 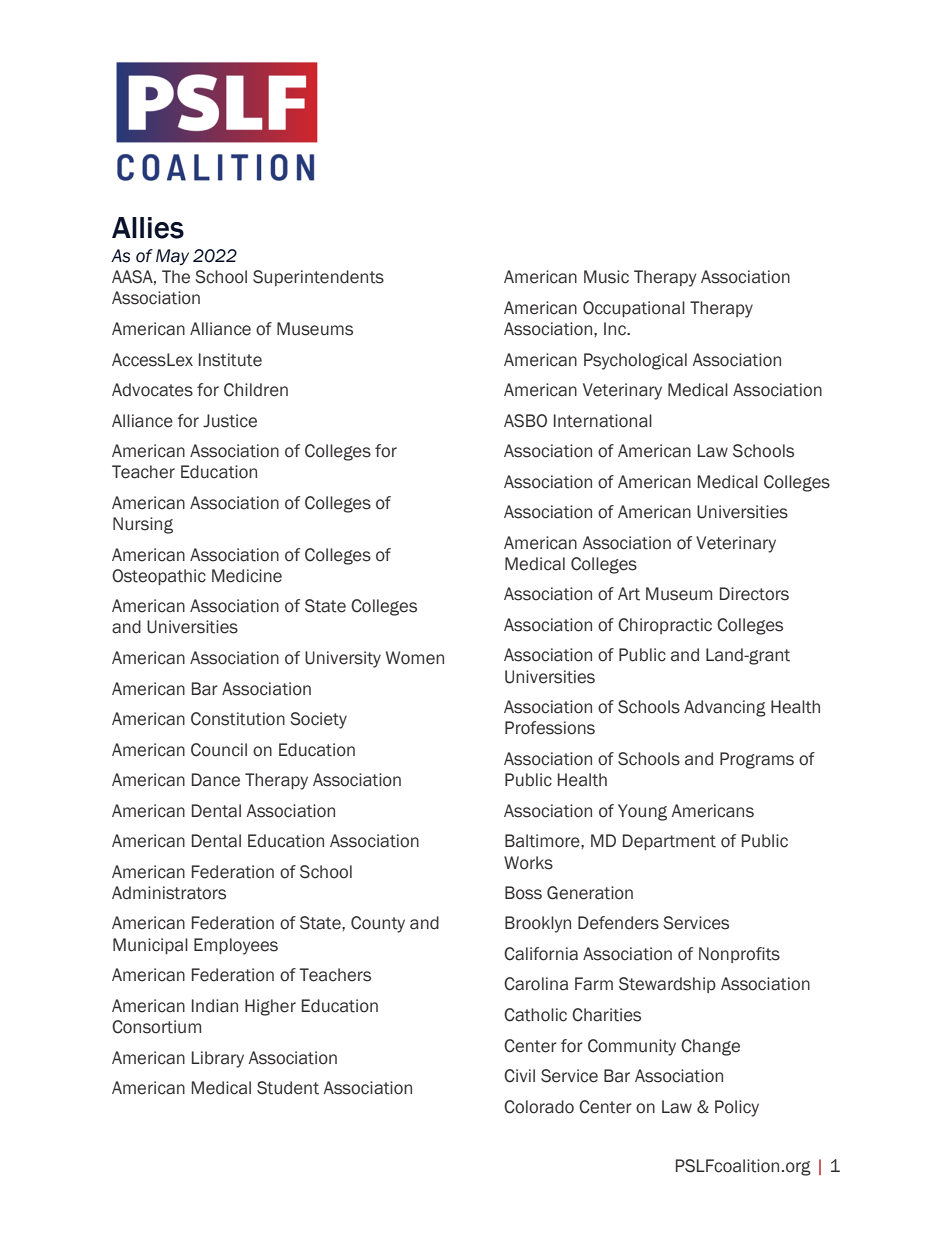 I want to click on Superintendents, so click(x=318, y=278).
